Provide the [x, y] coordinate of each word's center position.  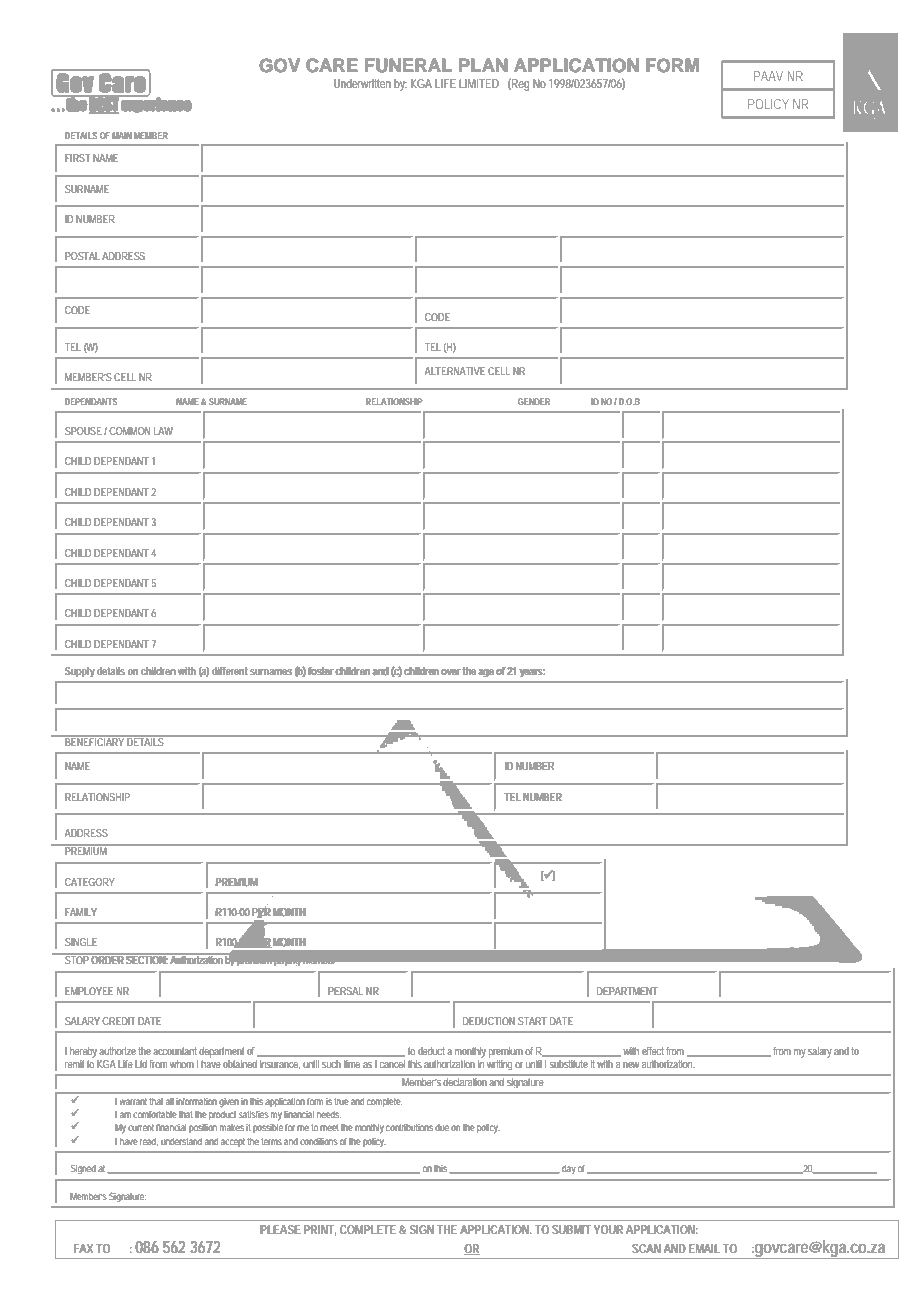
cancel [392, 1064]
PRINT [320, 1230]
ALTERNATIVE [455, 371]
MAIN [122, 135]
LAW [163, 431]
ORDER [108, 959]
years [532, 673]
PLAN [483, 65]
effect [654, 1051]
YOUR [608, 1229]
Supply [80, 672]
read [149, 1142]
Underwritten [362, 83]
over [450, 672]
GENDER [534, 401]
